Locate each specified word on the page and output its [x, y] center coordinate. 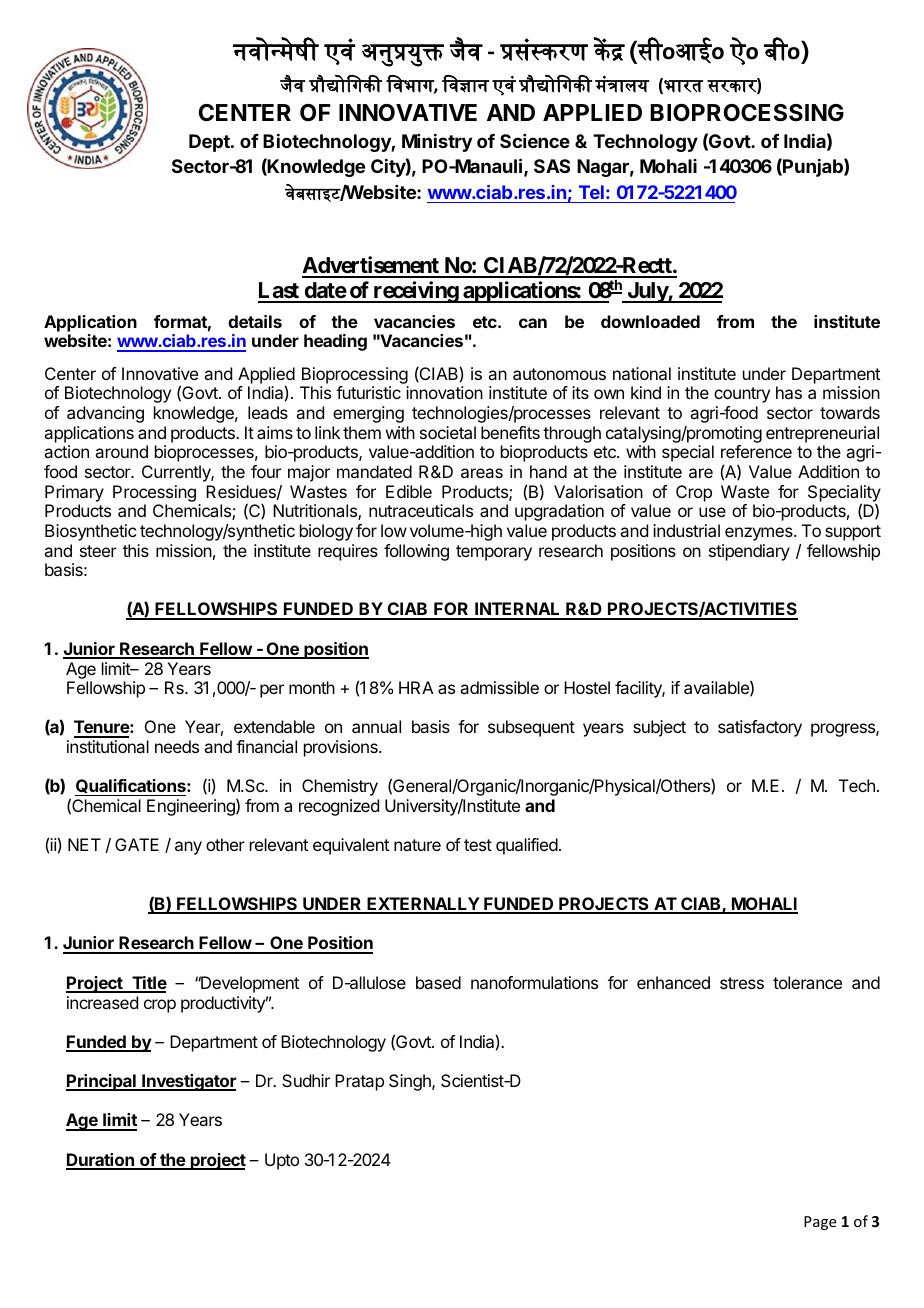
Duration [101, 1161]
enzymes [760, 534]
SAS [552, 166]
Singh [411, 1082]
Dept [210, 143]
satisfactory [760, 728]
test [478, 845]
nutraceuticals [421, 510]
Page [820, 1223]
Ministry [437, 143]
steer [98, 551]
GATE [137, 844]
